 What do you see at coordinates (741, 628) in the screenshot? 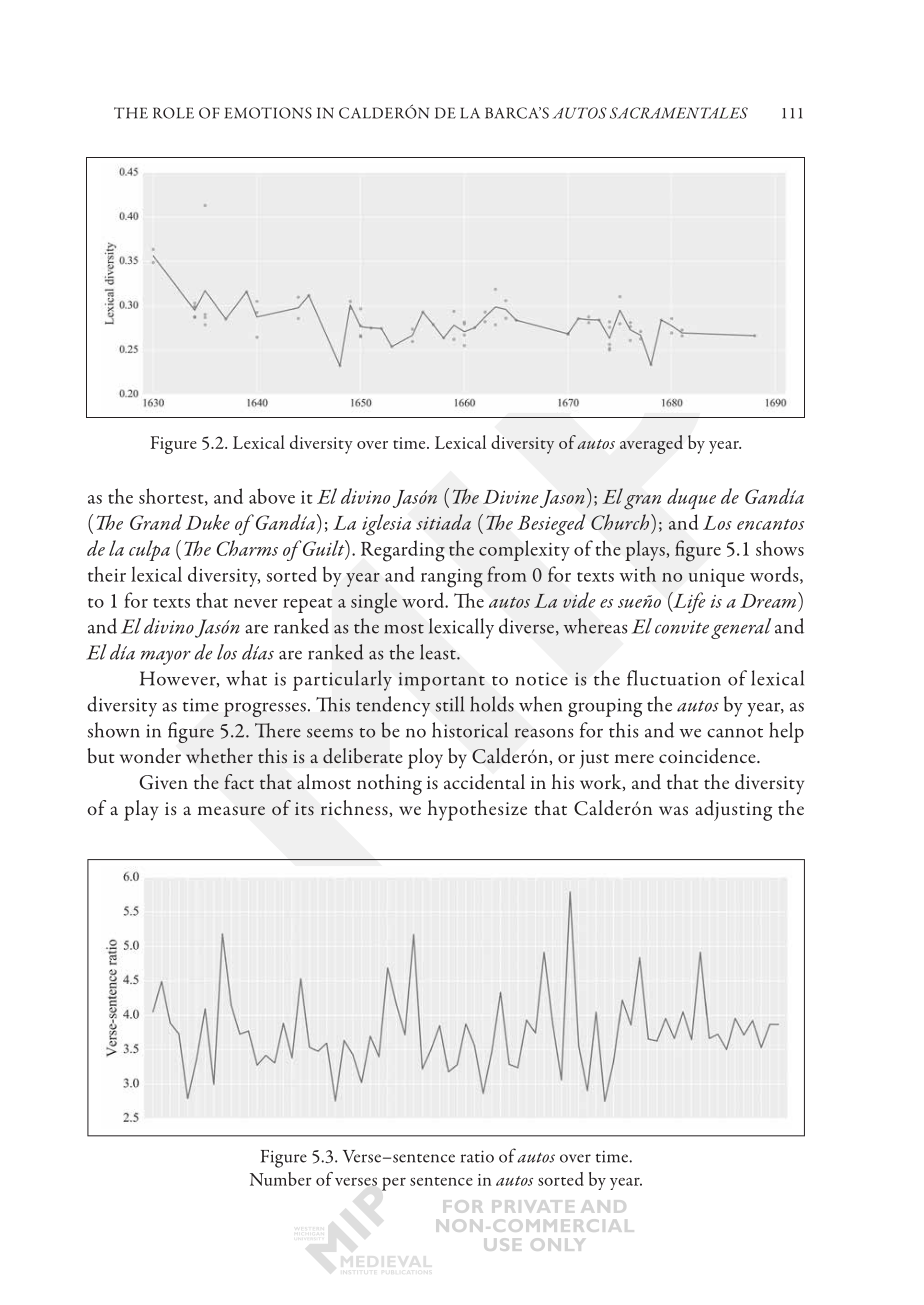
I see `general` at bounding box center [741, 628].
